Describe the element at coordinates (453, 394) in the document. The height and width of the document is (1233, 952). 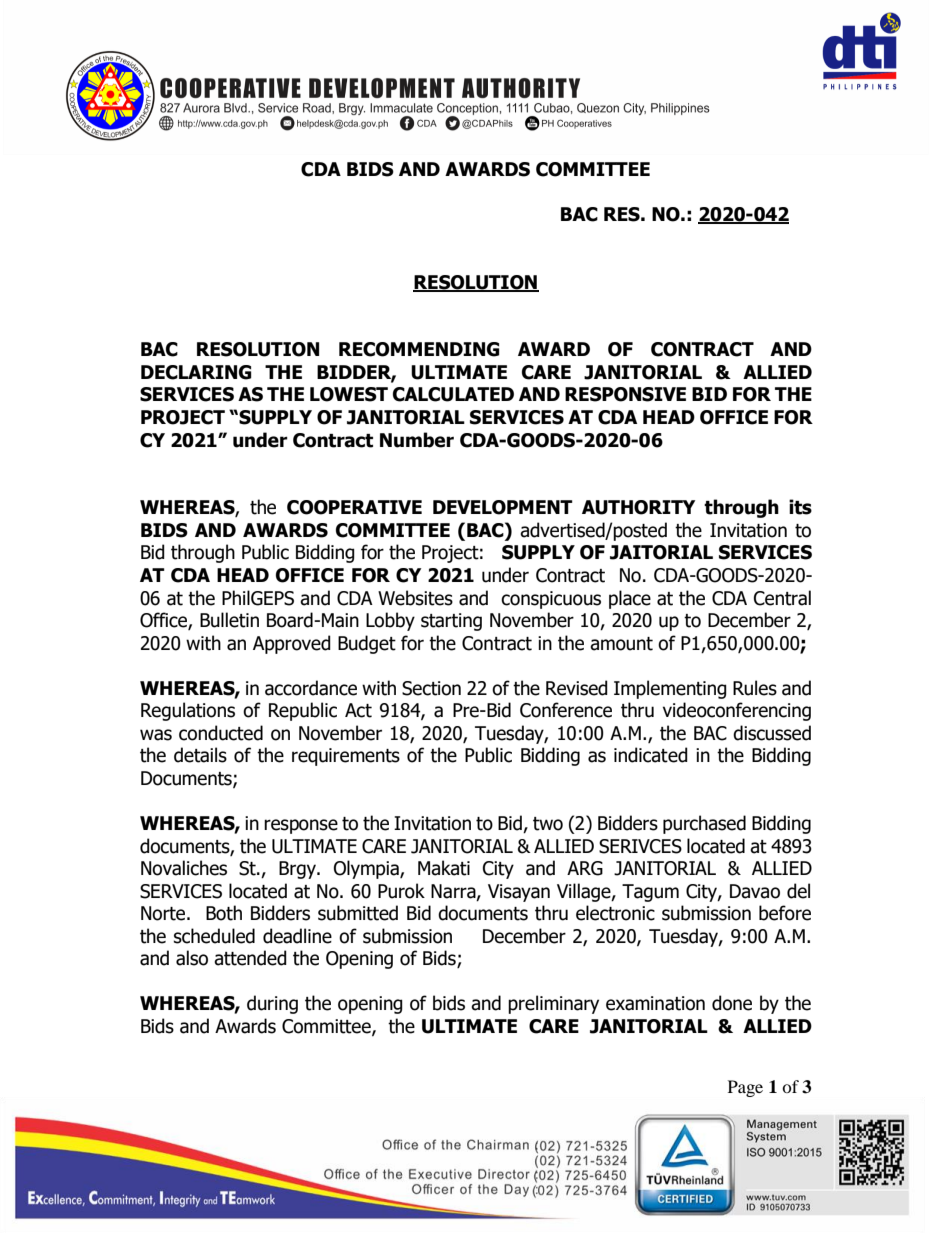
I see `CALCULATED` at that location.
